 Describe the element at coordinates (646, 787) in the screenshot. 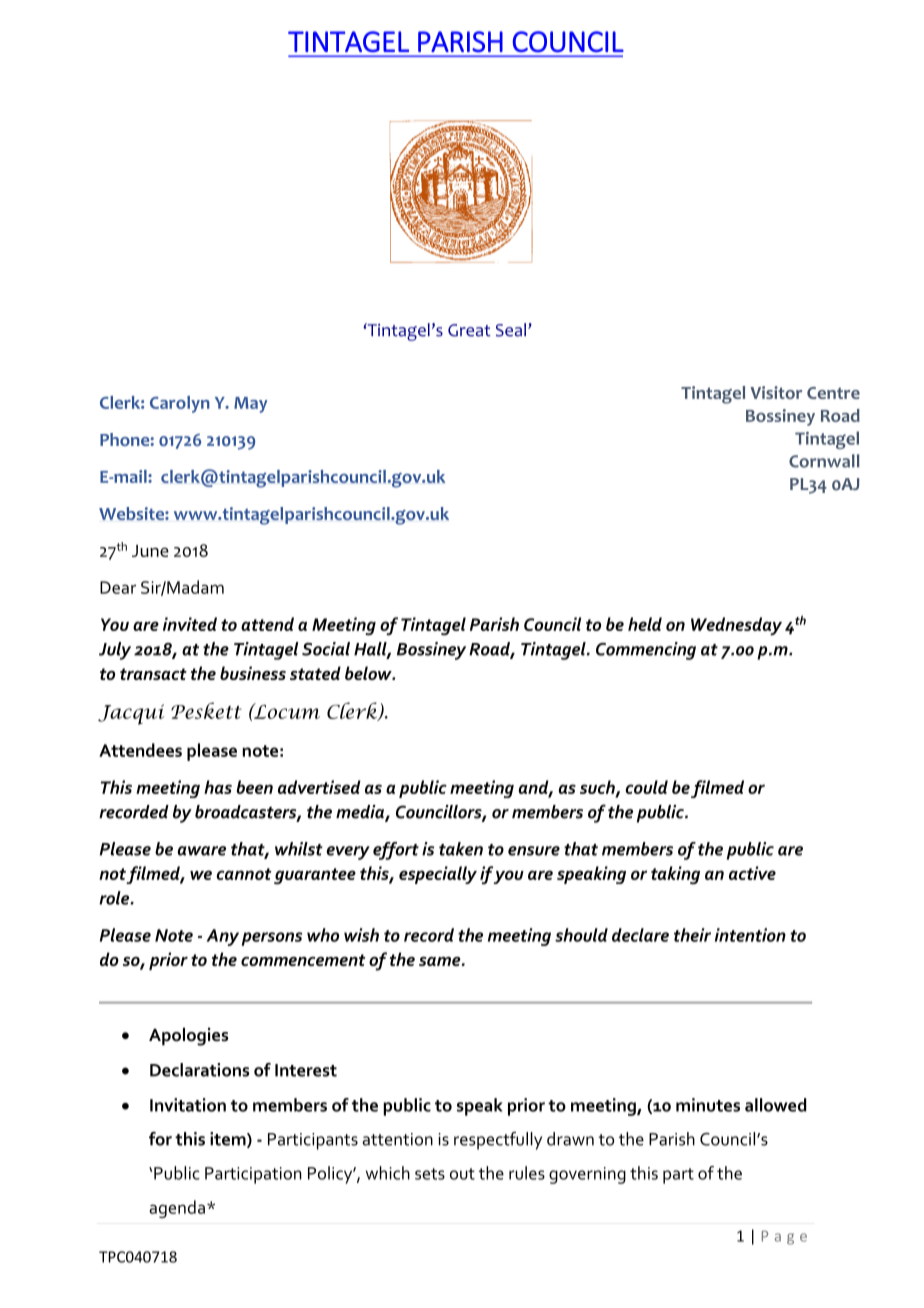

I see `could` at that location.
